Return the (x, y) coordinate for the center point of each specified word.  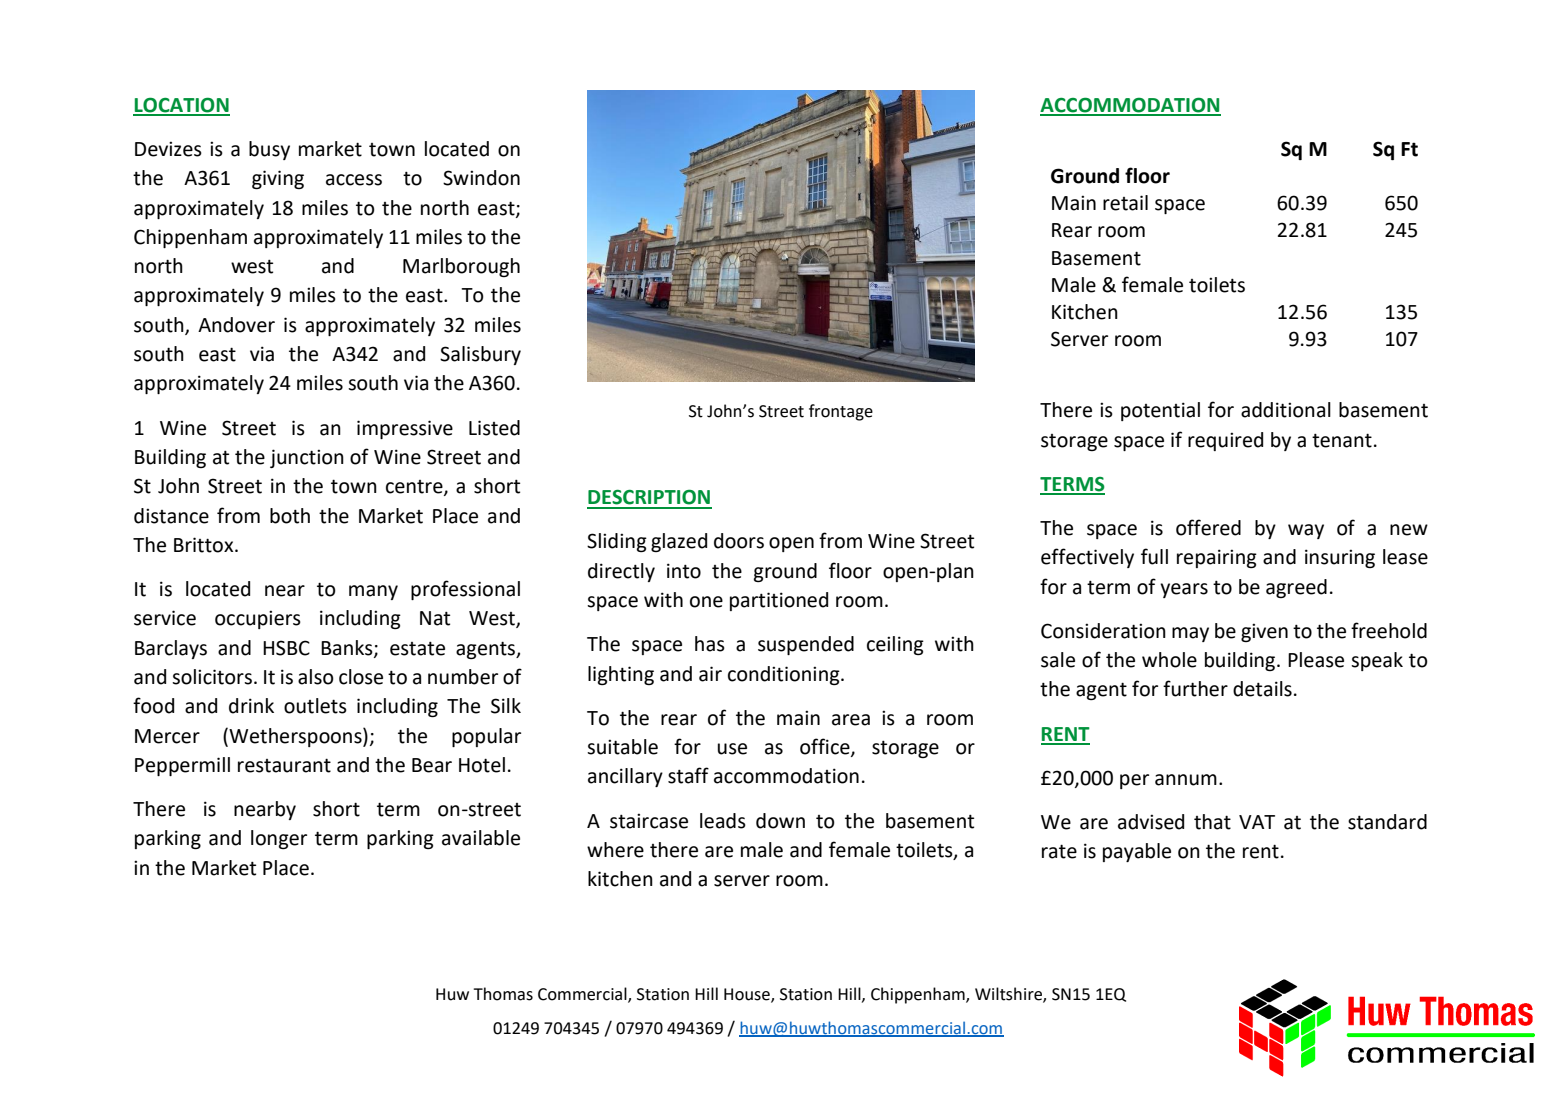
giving (278, 179)
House (748, 995)
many (373, 592)
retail (1125, 203)
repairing (1217, 558)
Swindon (481, 178)
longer (279, 839)
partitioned (779, 601)
